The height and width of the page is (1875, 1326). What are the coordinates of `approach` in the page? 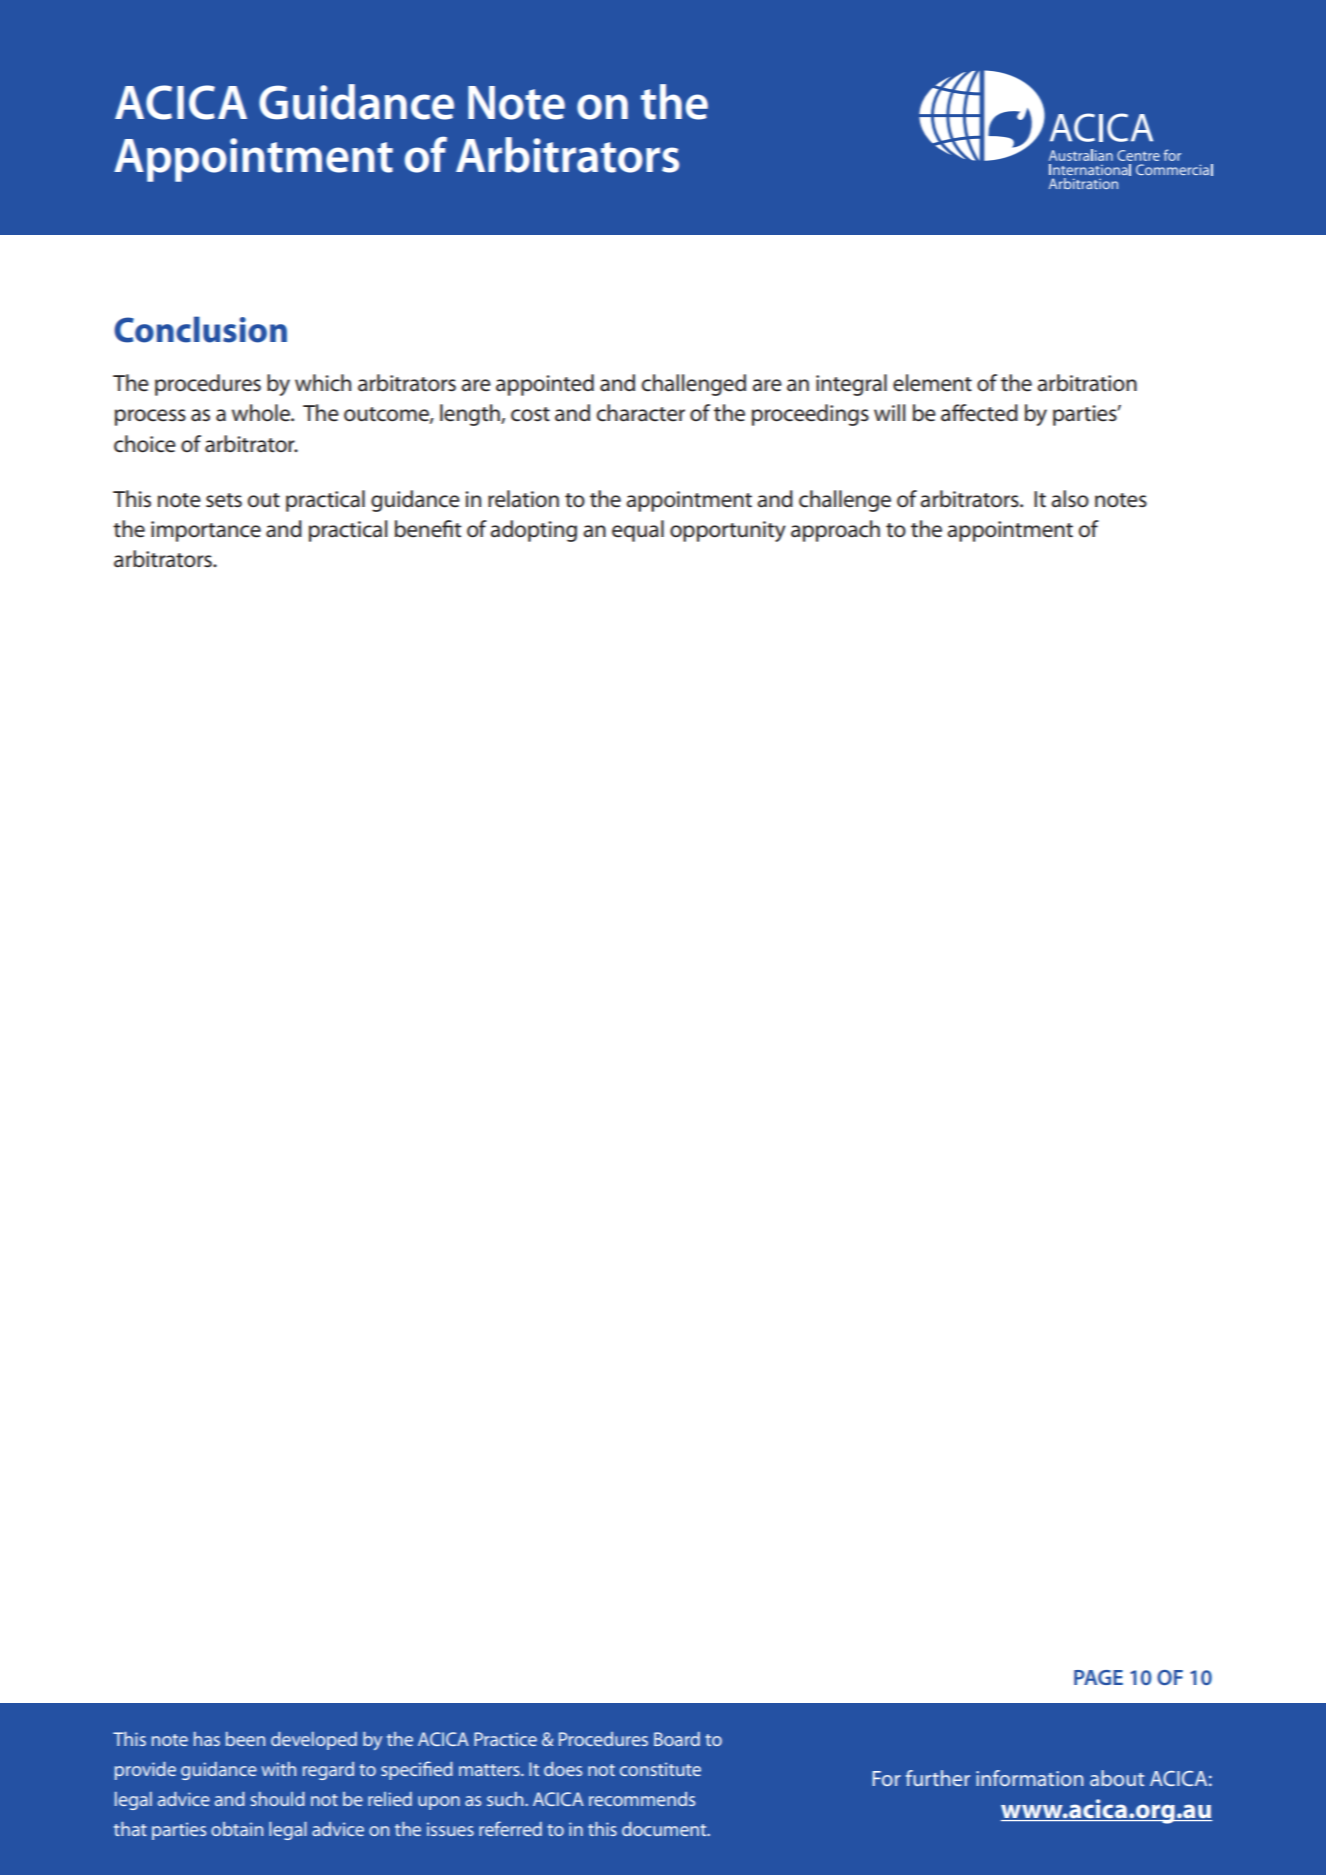 It's located at (835, 531).
